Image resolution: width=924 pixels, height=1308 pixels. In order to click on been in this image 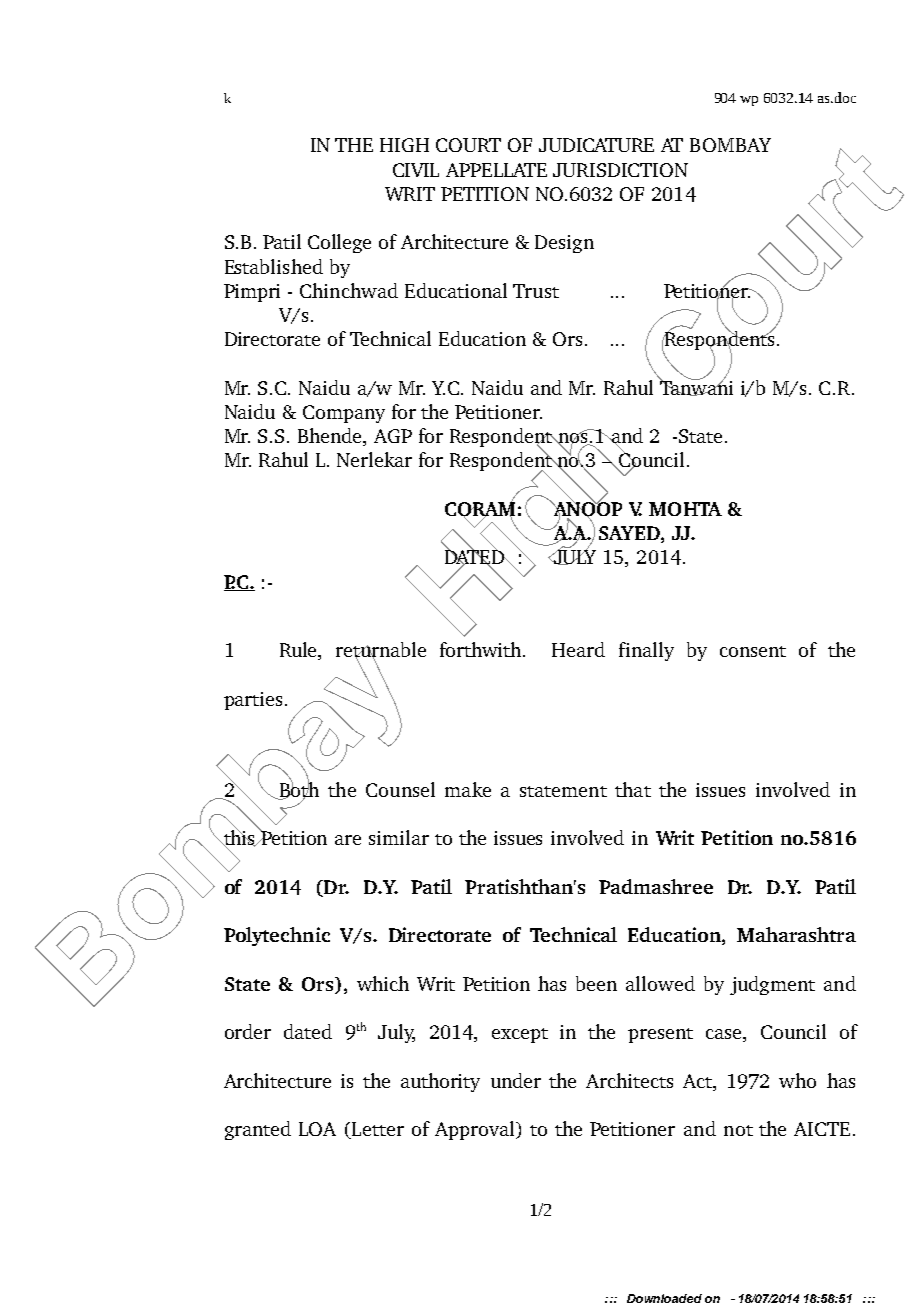, I will do `click(596, 983)`.
